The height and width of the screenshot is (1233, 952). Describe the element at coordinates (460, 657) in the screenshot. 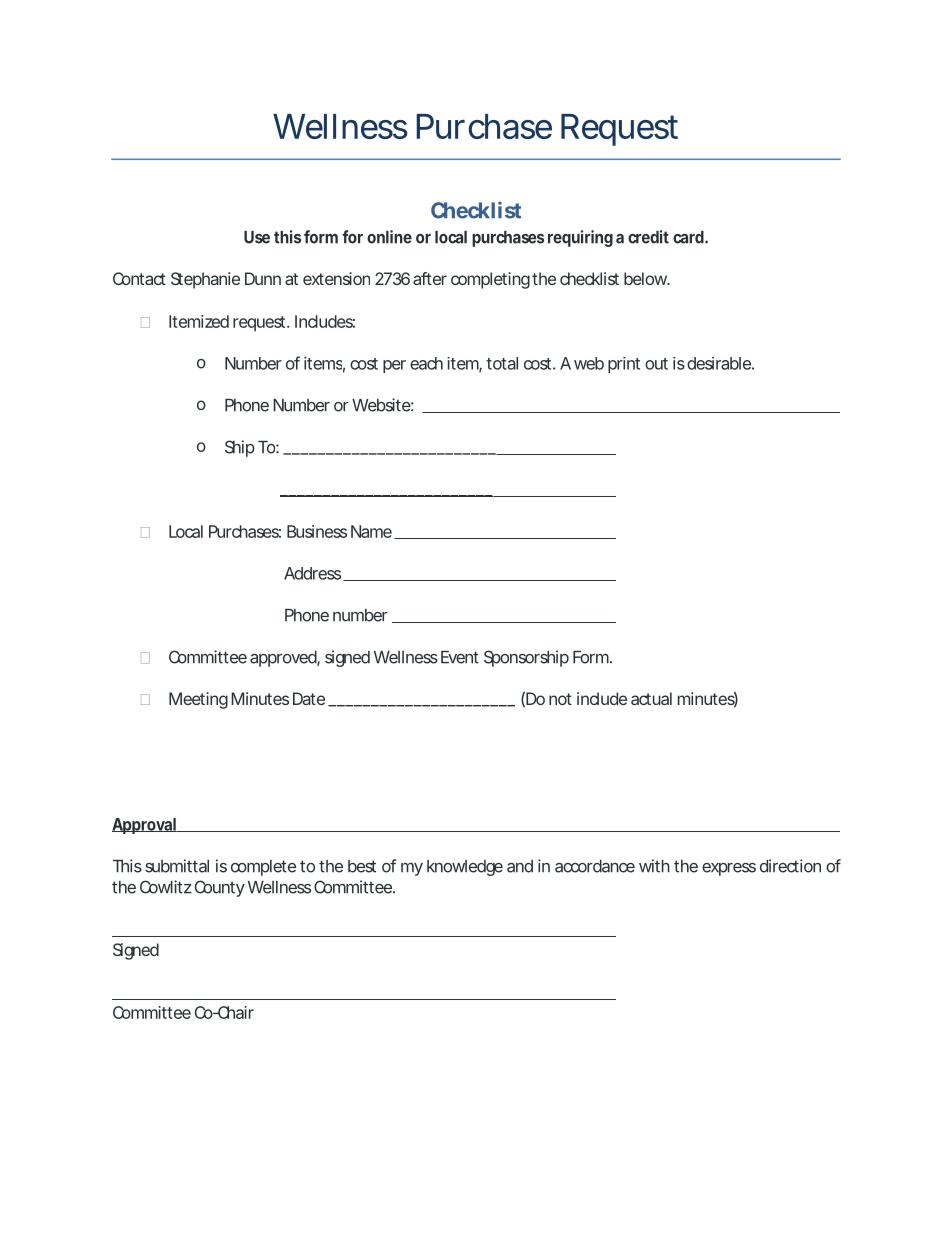

I see `Event` at that location.
